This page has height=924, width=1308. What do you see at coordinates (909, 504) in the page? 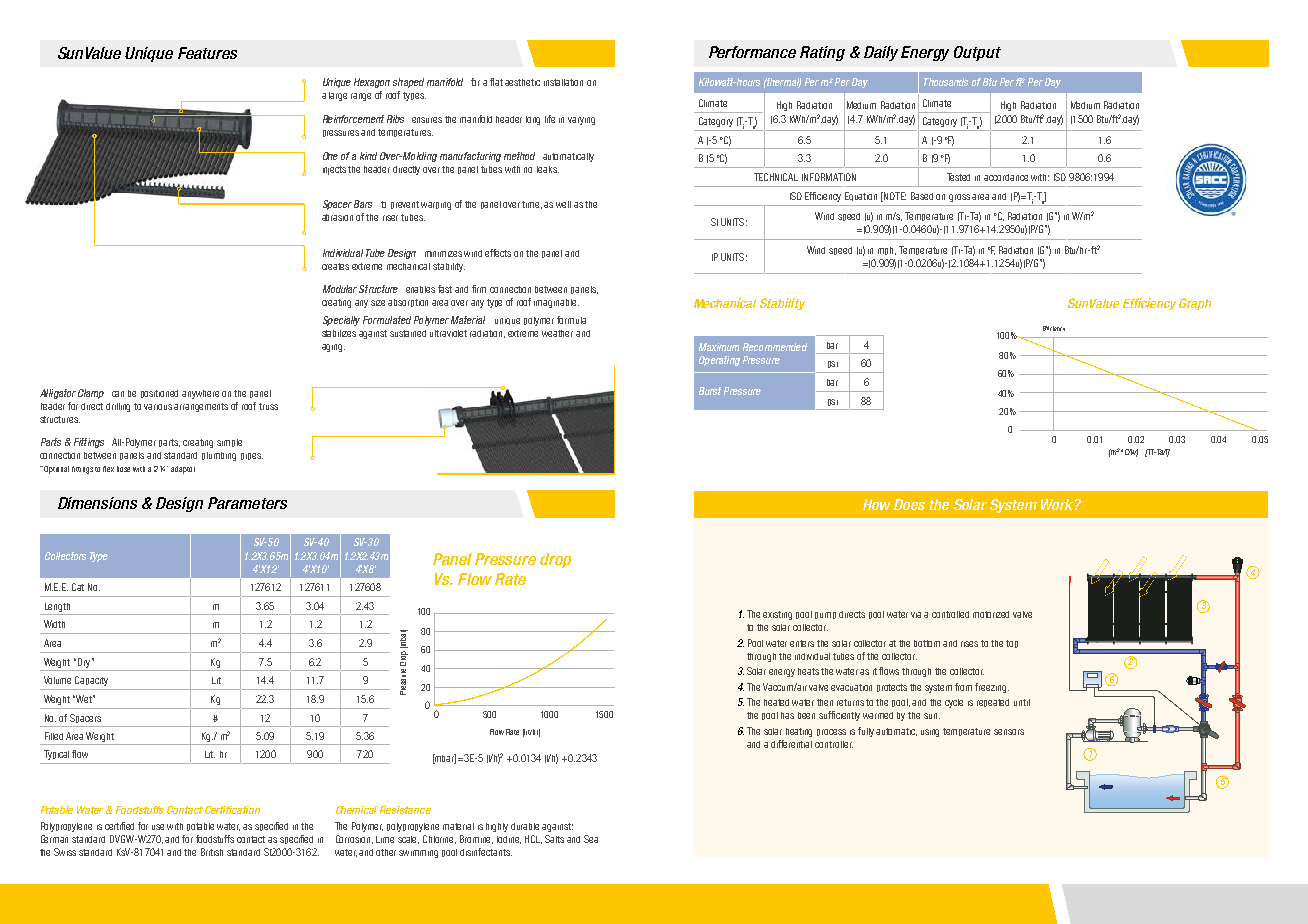
I see `Does` at bounding box center [909, 504].
